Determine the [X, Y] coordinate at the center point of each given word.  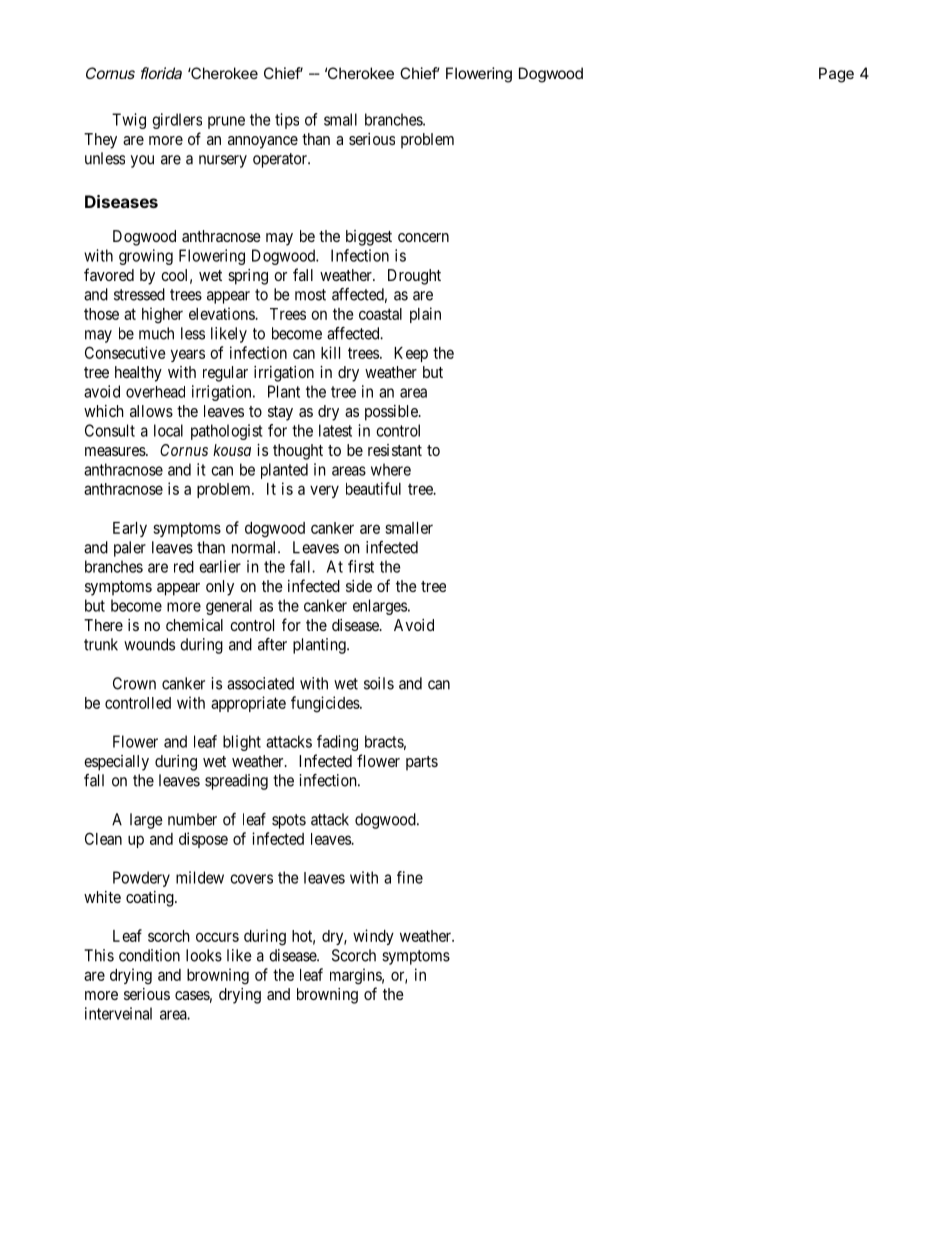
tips [287, 121]
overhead [155, 392]
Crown [134, 683]
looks [204, 955]
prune [226, 122]
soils [379, 683]
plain [425, 315]
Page [836, 75]
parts [422, 763]
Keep [411, 354]
